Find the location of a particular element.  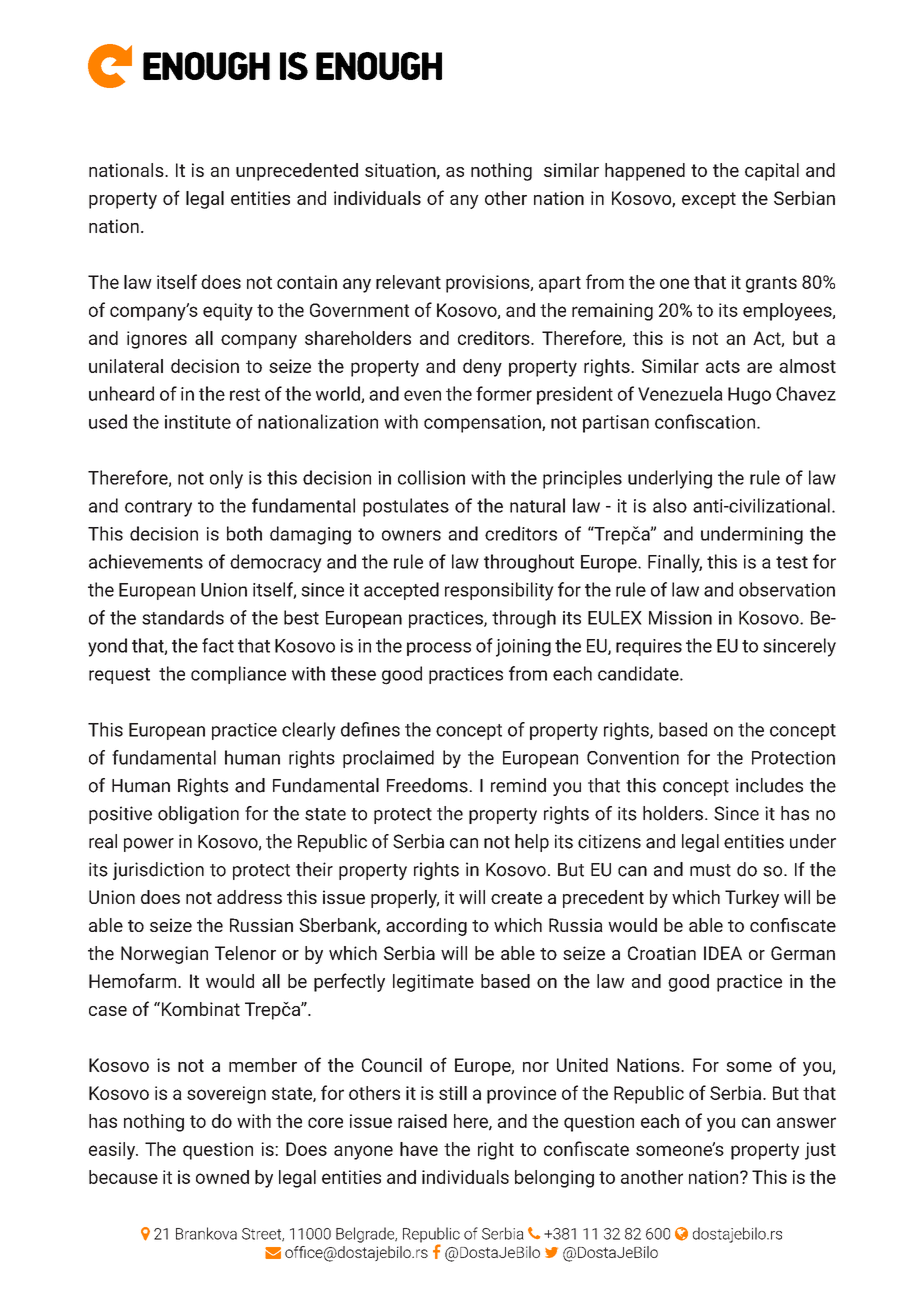

except is located at coordinates (709, 200).
